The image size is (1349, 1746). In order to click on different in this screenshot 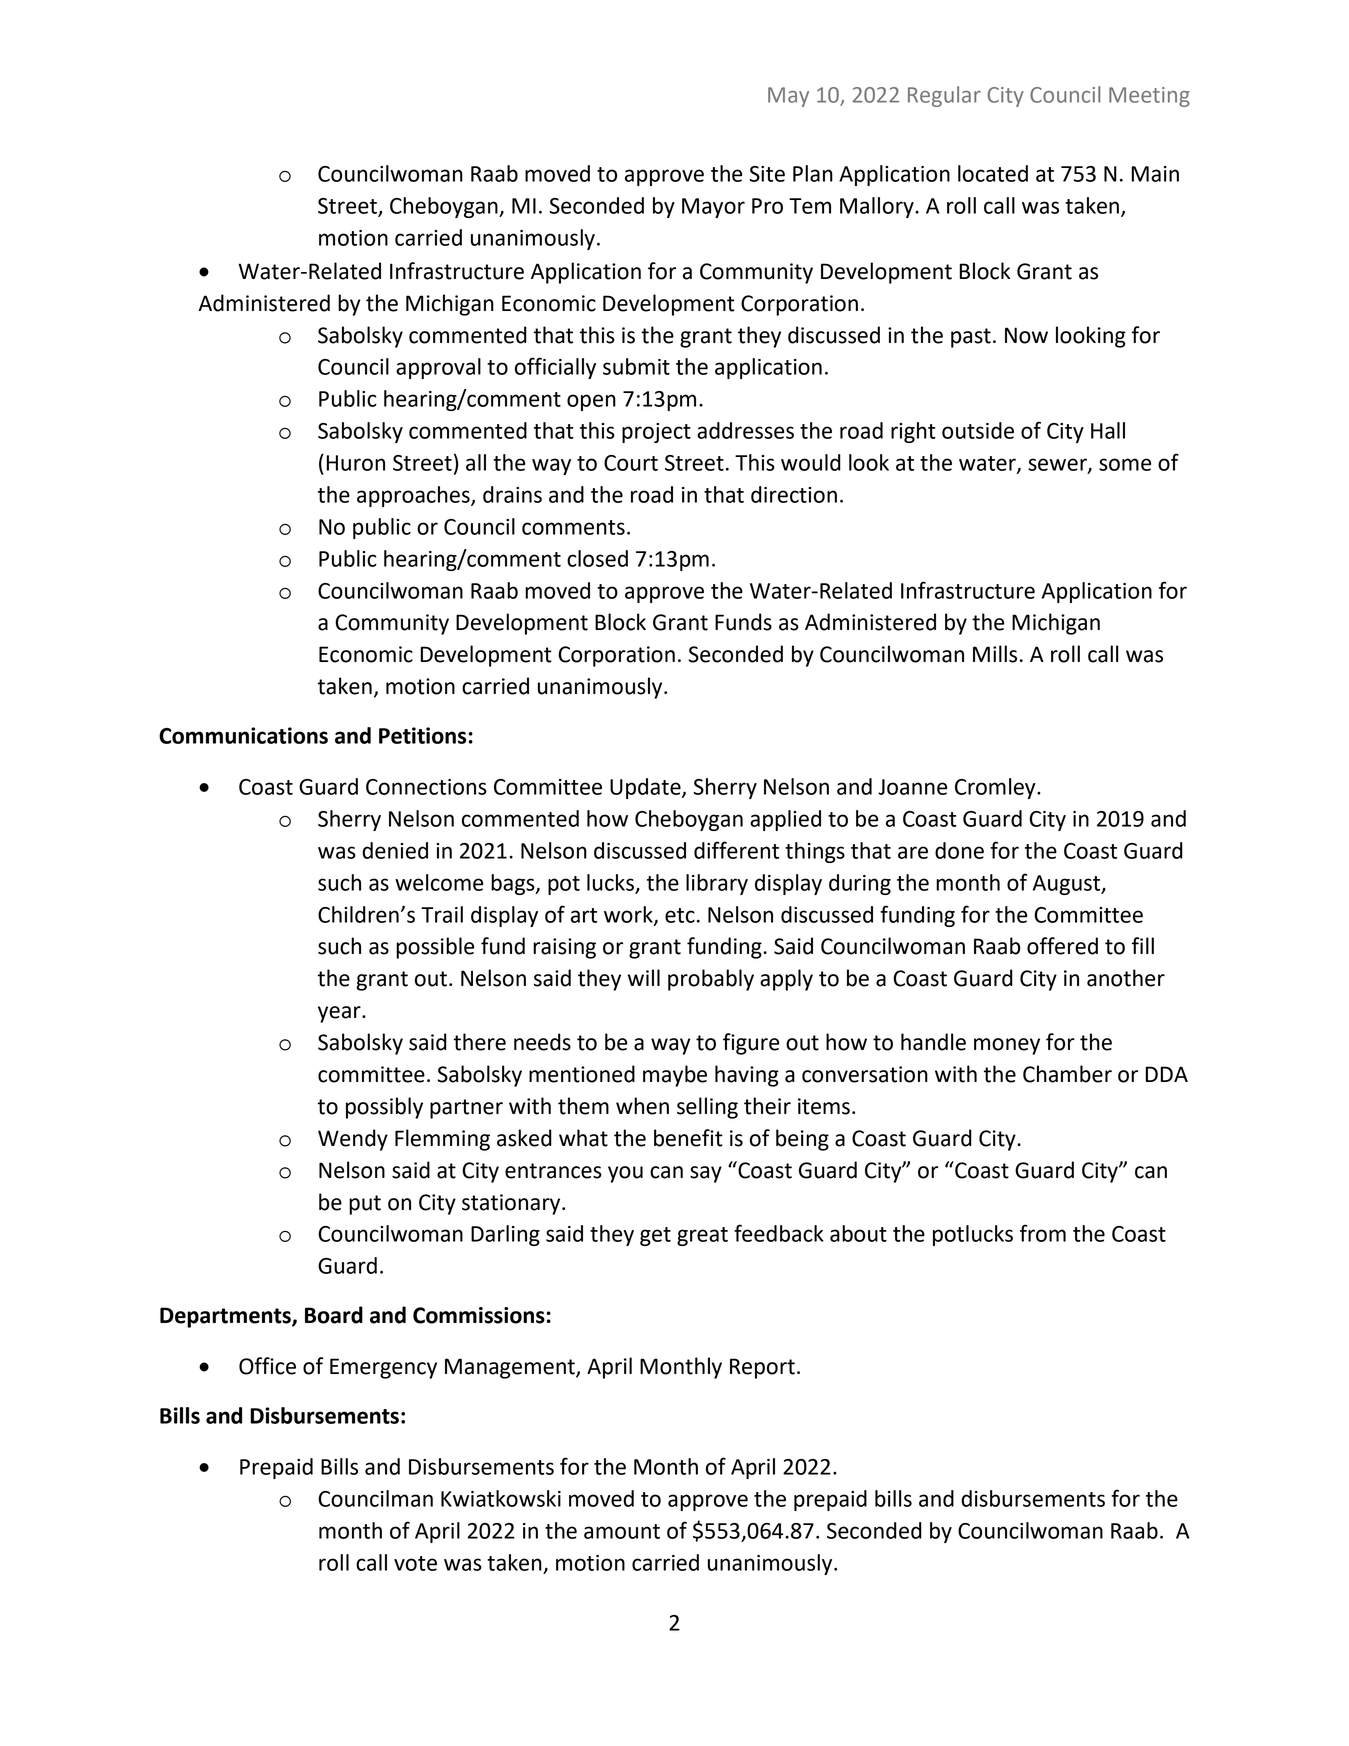, I will do `click(736, 850)`.
